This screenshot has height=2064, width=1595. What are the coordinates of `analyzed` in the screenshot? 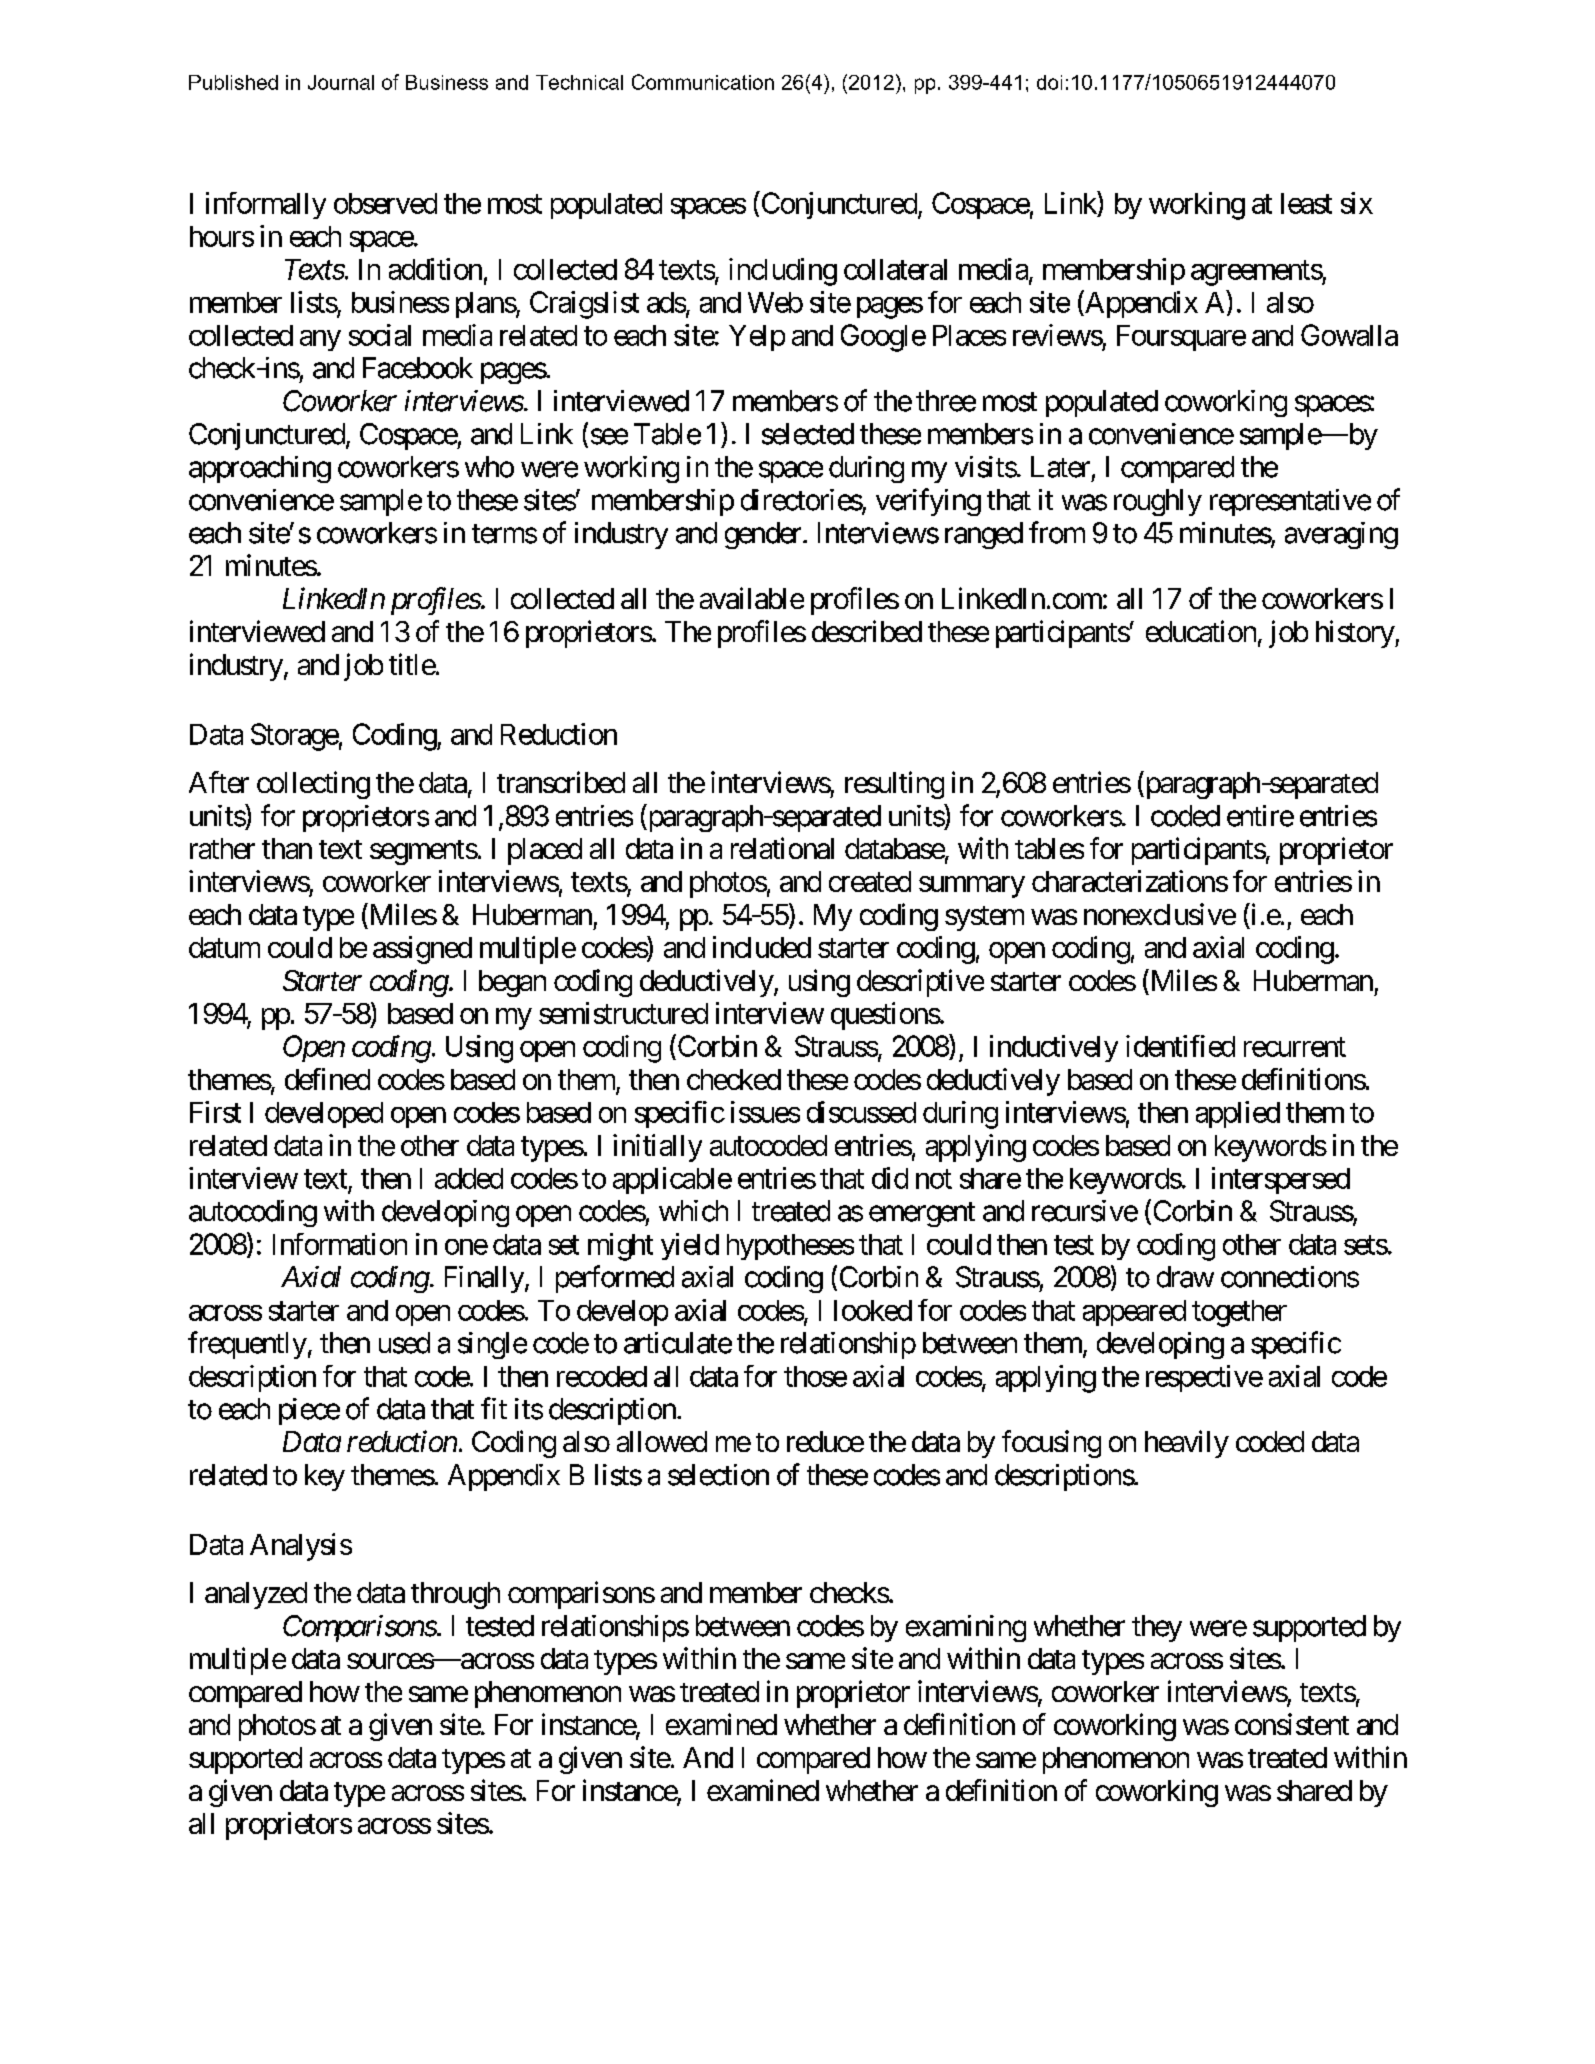 It's located at (256, 1595).
